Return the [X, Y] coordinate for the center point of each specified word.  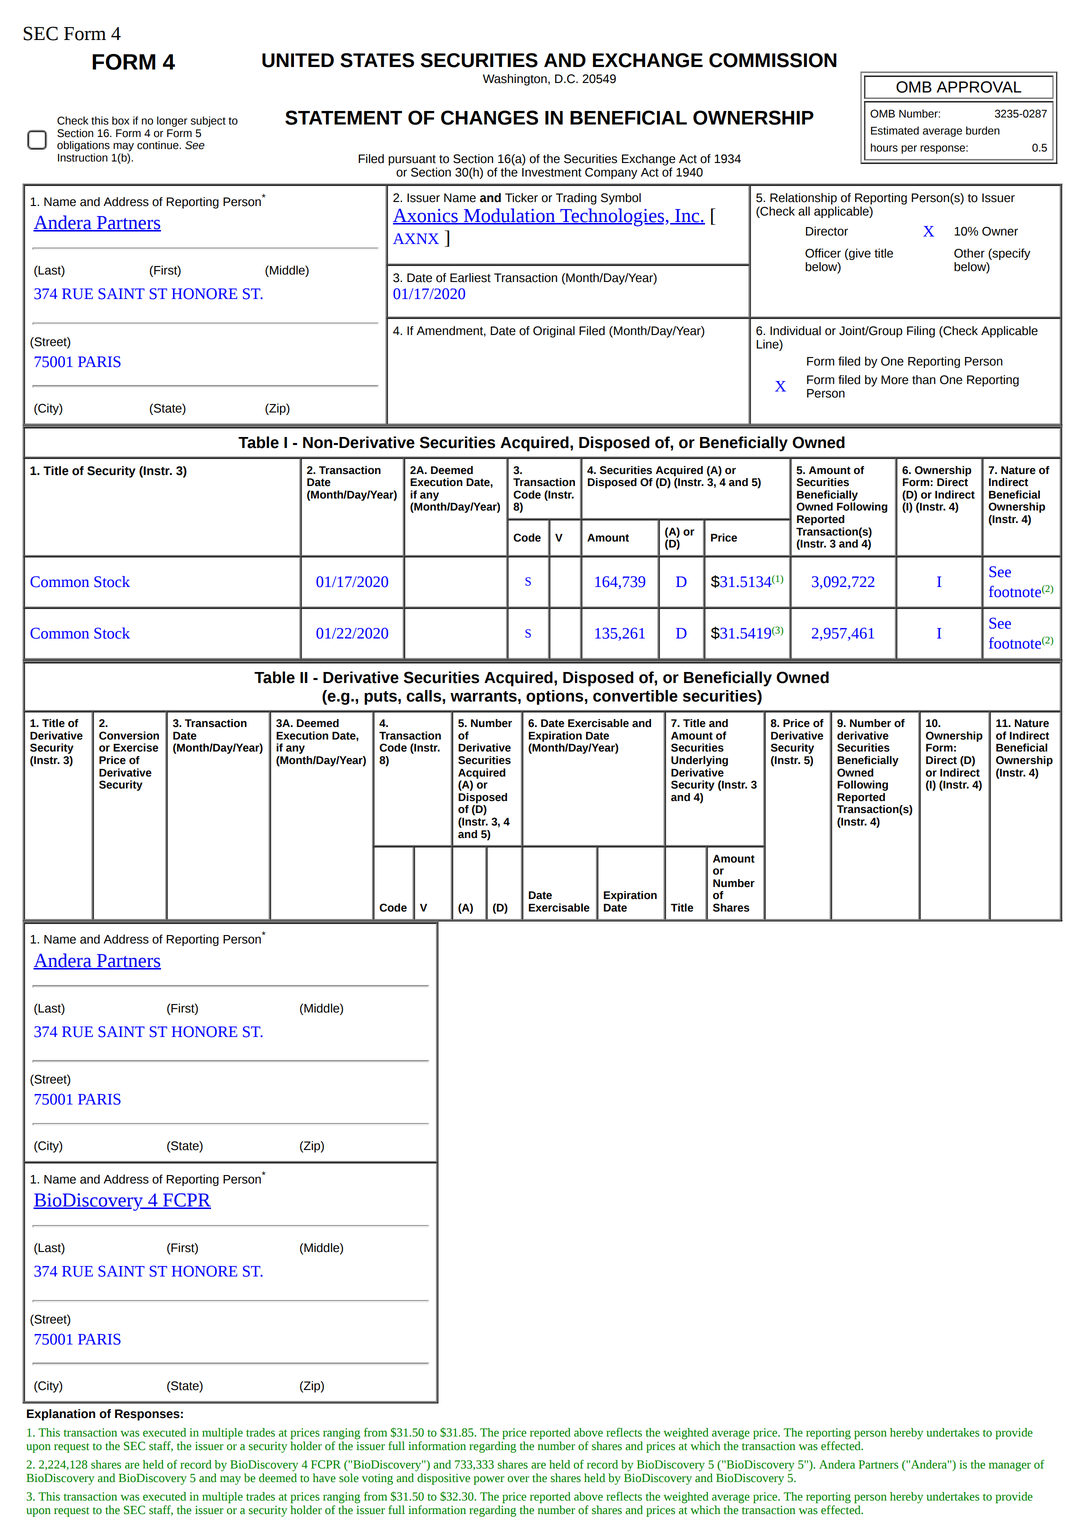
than [924, 380]
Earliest [470, 278]
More [894, 380]
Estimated [895, 130]
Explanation [61, 1415]
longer [172, 121]
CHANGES [489, 117]
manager [1010, 1467]
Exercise [135, 747]
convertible [635, 696]
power [489, 1480]
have [324, 1478]
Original [554, 332]
